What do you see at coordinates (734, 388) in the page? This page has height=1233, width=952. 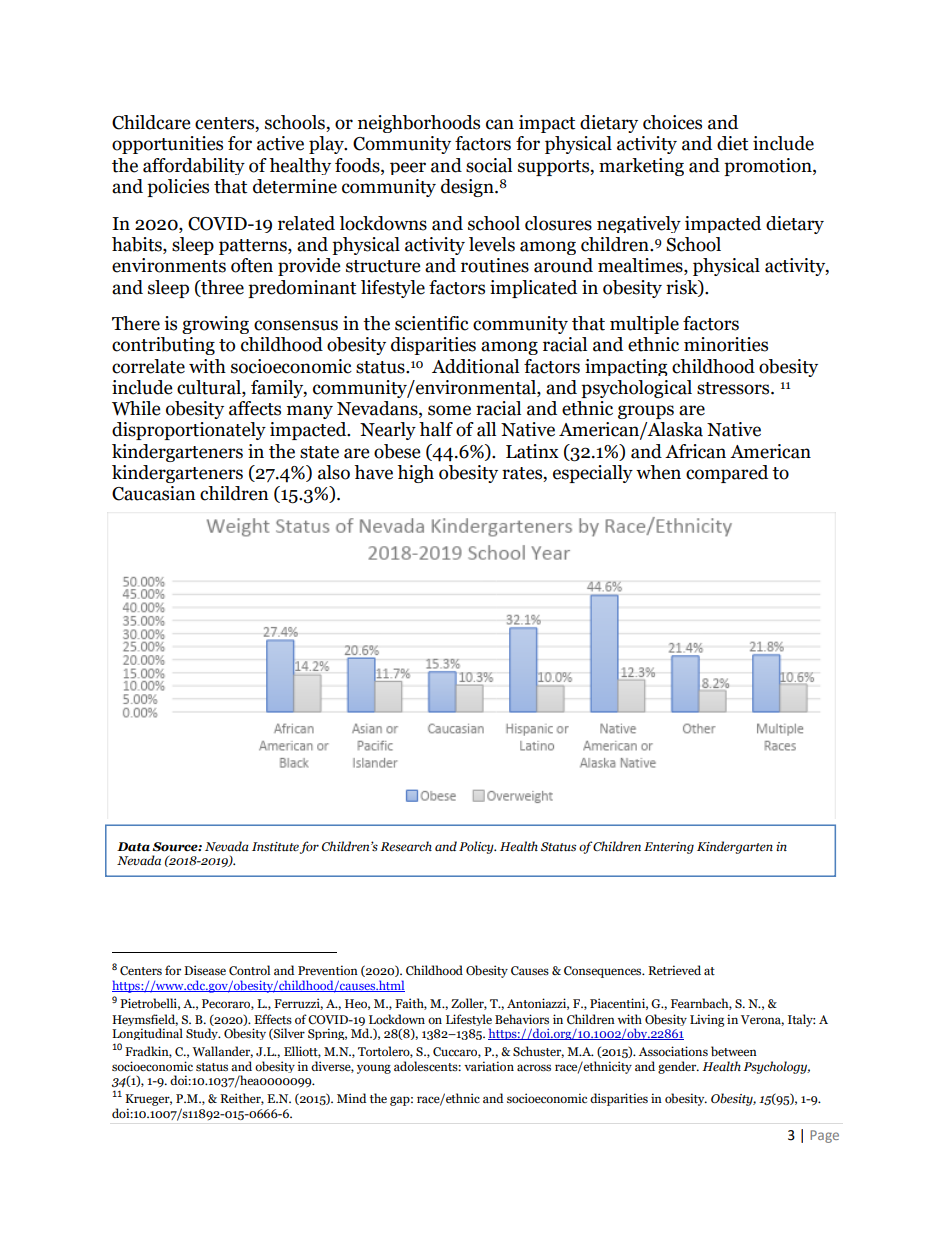 I see `stressors` at bounding box center [734, 388].
